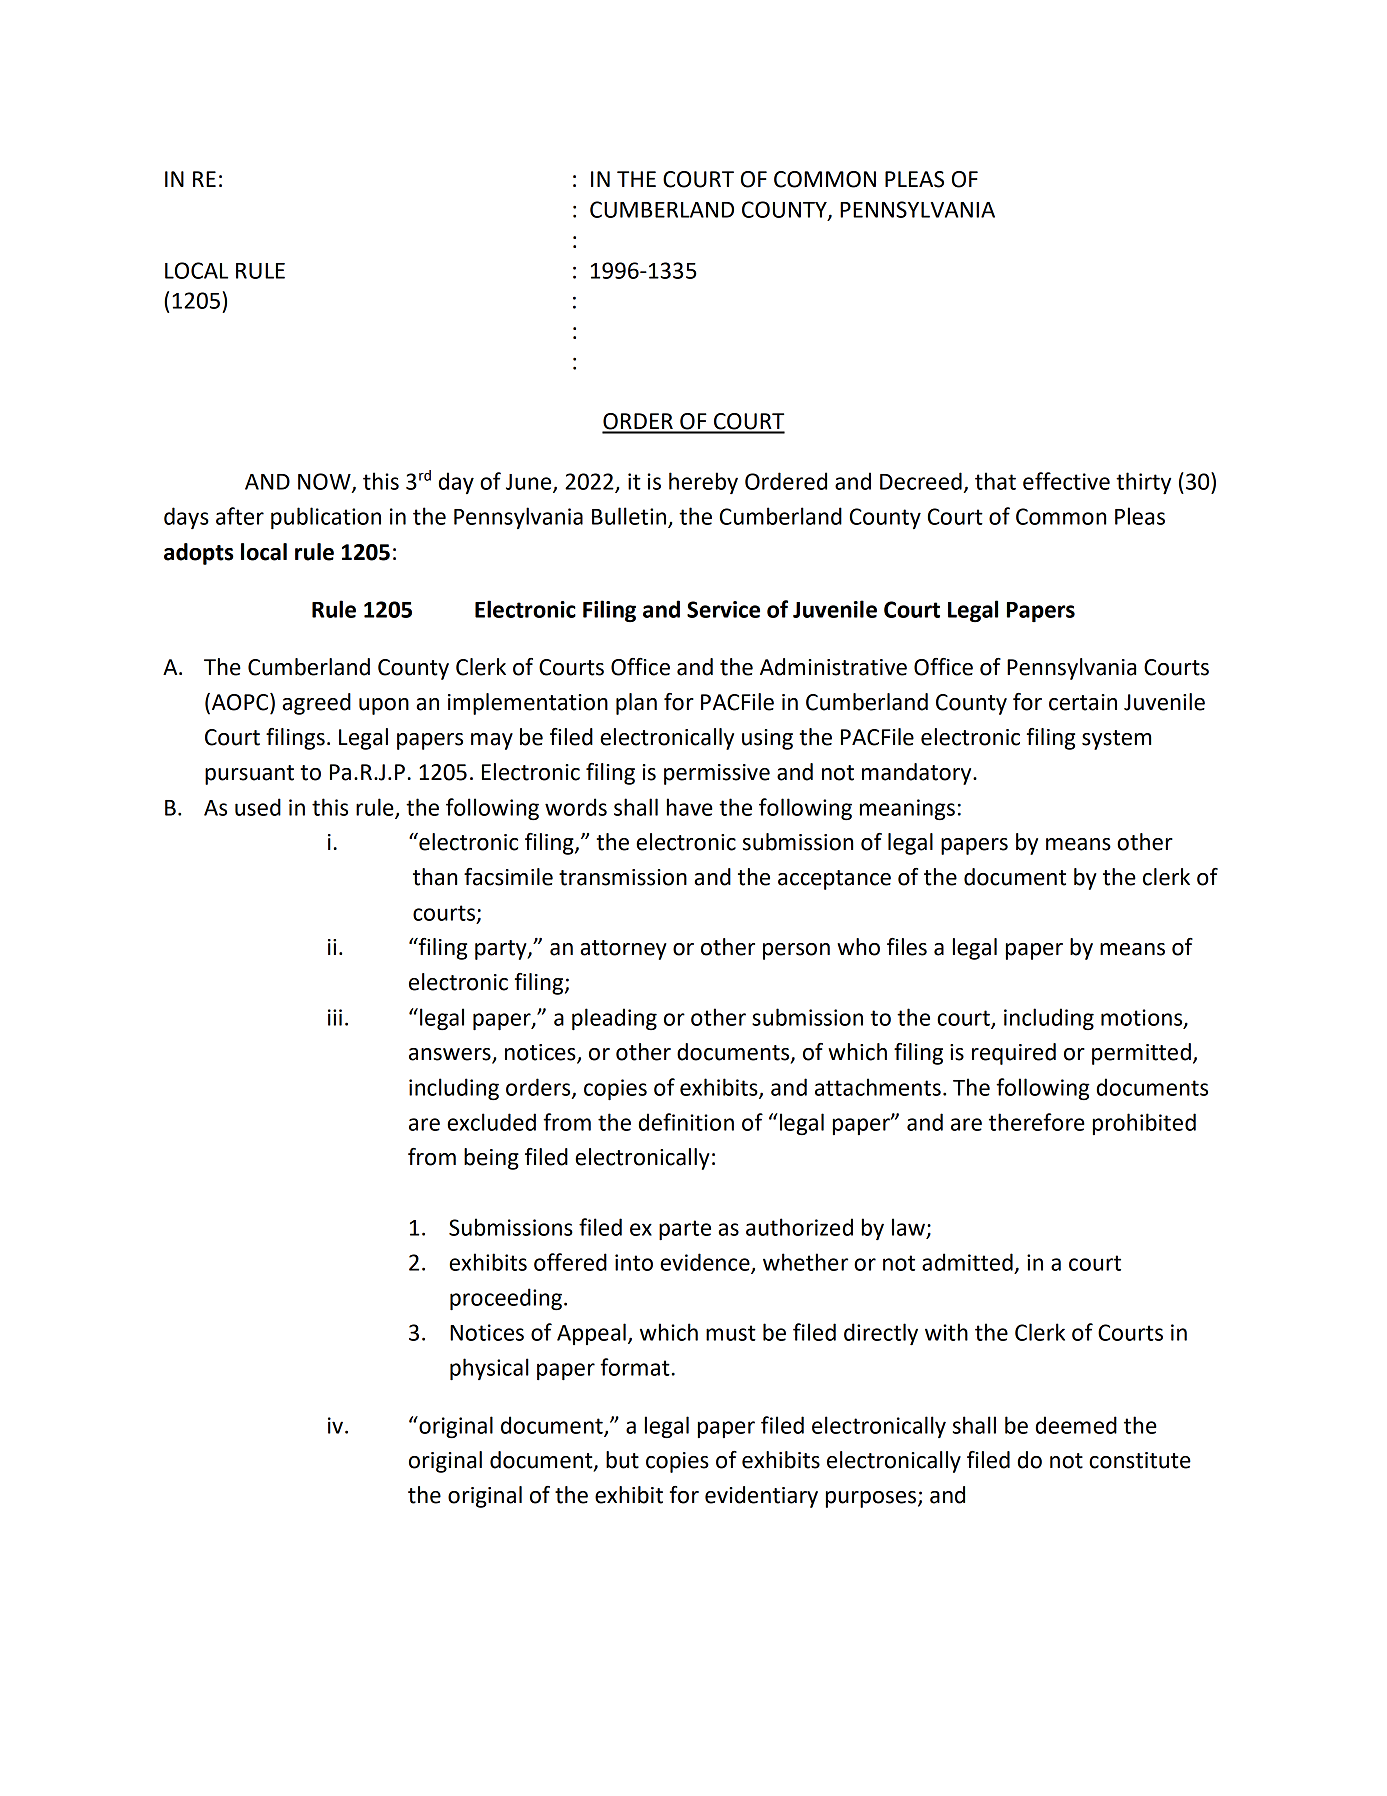  I want to click on physical, so click(489, 1369).
